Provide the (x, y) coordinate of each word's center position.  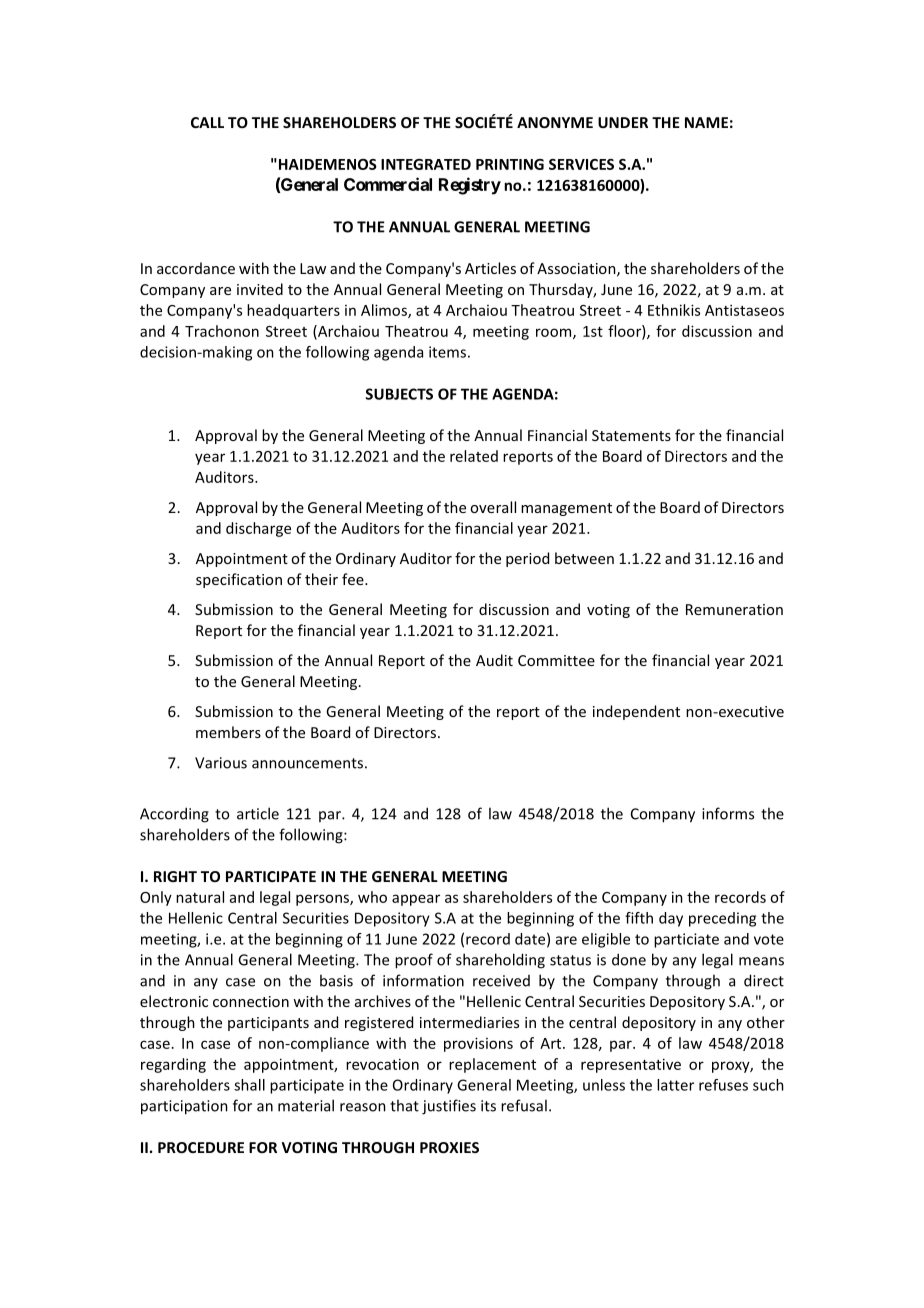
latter (675, 1085)
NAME (706, 122)
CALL (207, 122)
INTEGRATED (426, 164)
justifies (449, 1107)
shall (249, 1085)
